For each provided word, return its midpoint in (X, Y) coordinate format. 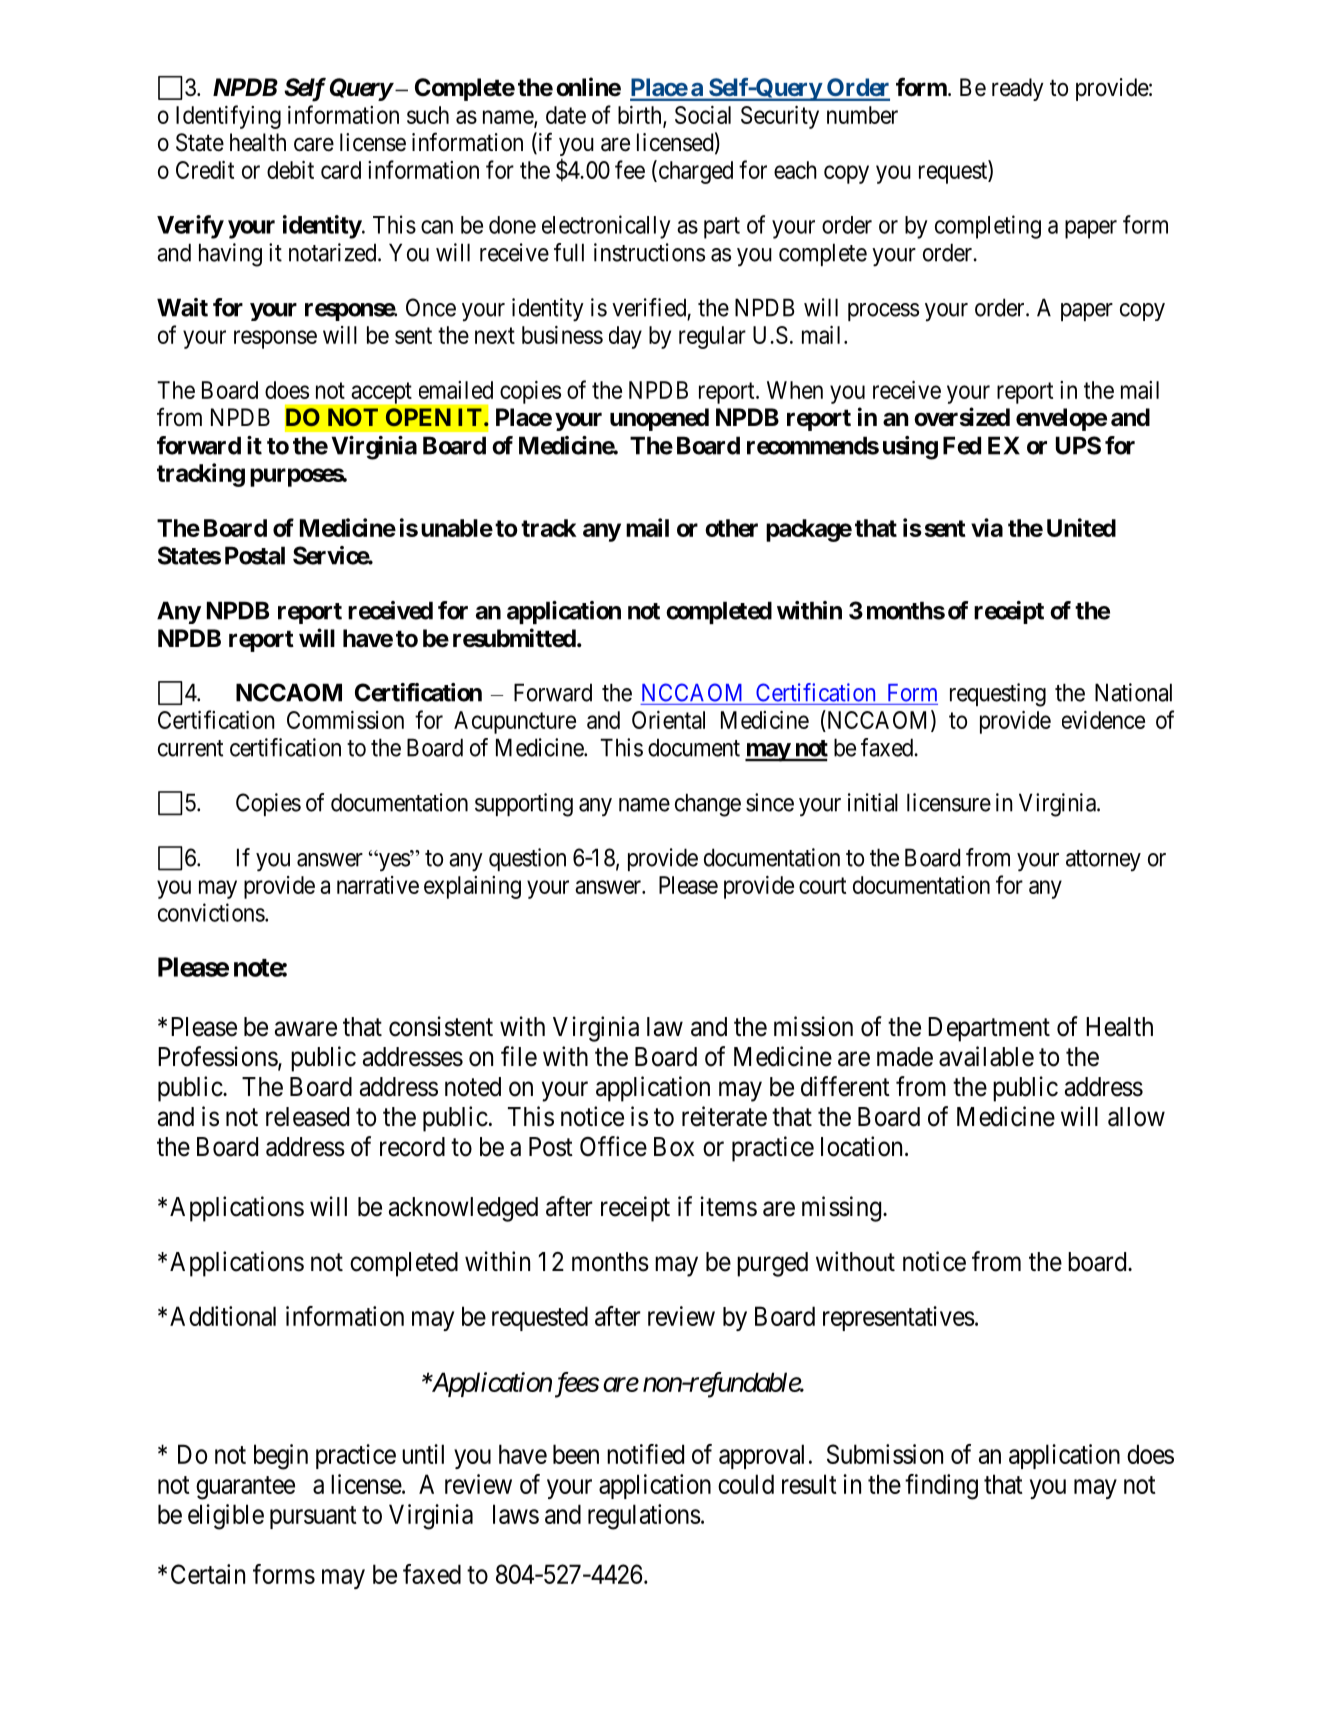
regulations (644, 1517)
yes (393, 862)
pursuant (313, 1517)
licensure (949, 802)
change (708, 805)
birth (641, 116)
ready (1018, 89)
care (314, 145)
